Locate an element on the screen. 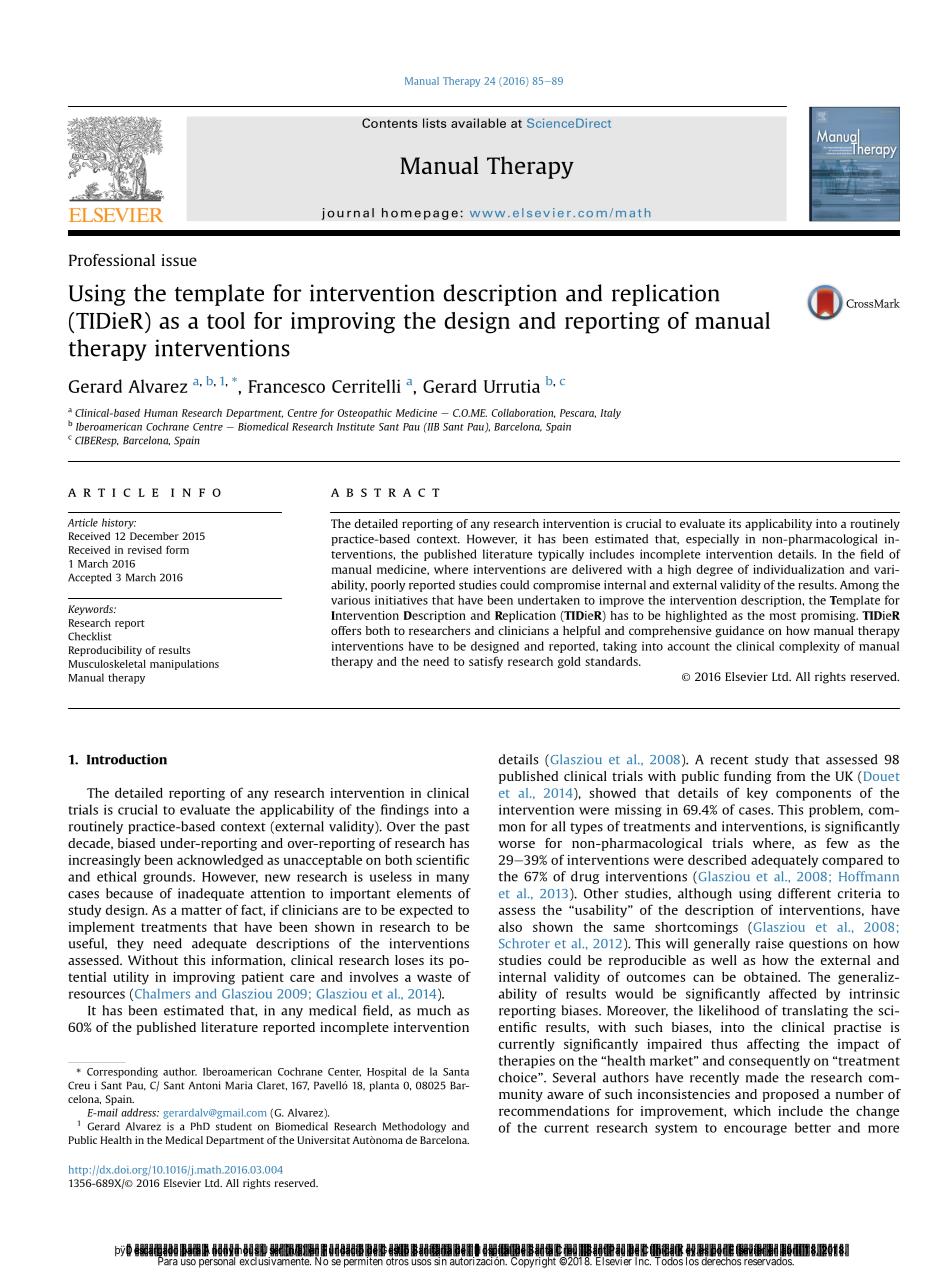  many is located at coordinates (452, 879).
